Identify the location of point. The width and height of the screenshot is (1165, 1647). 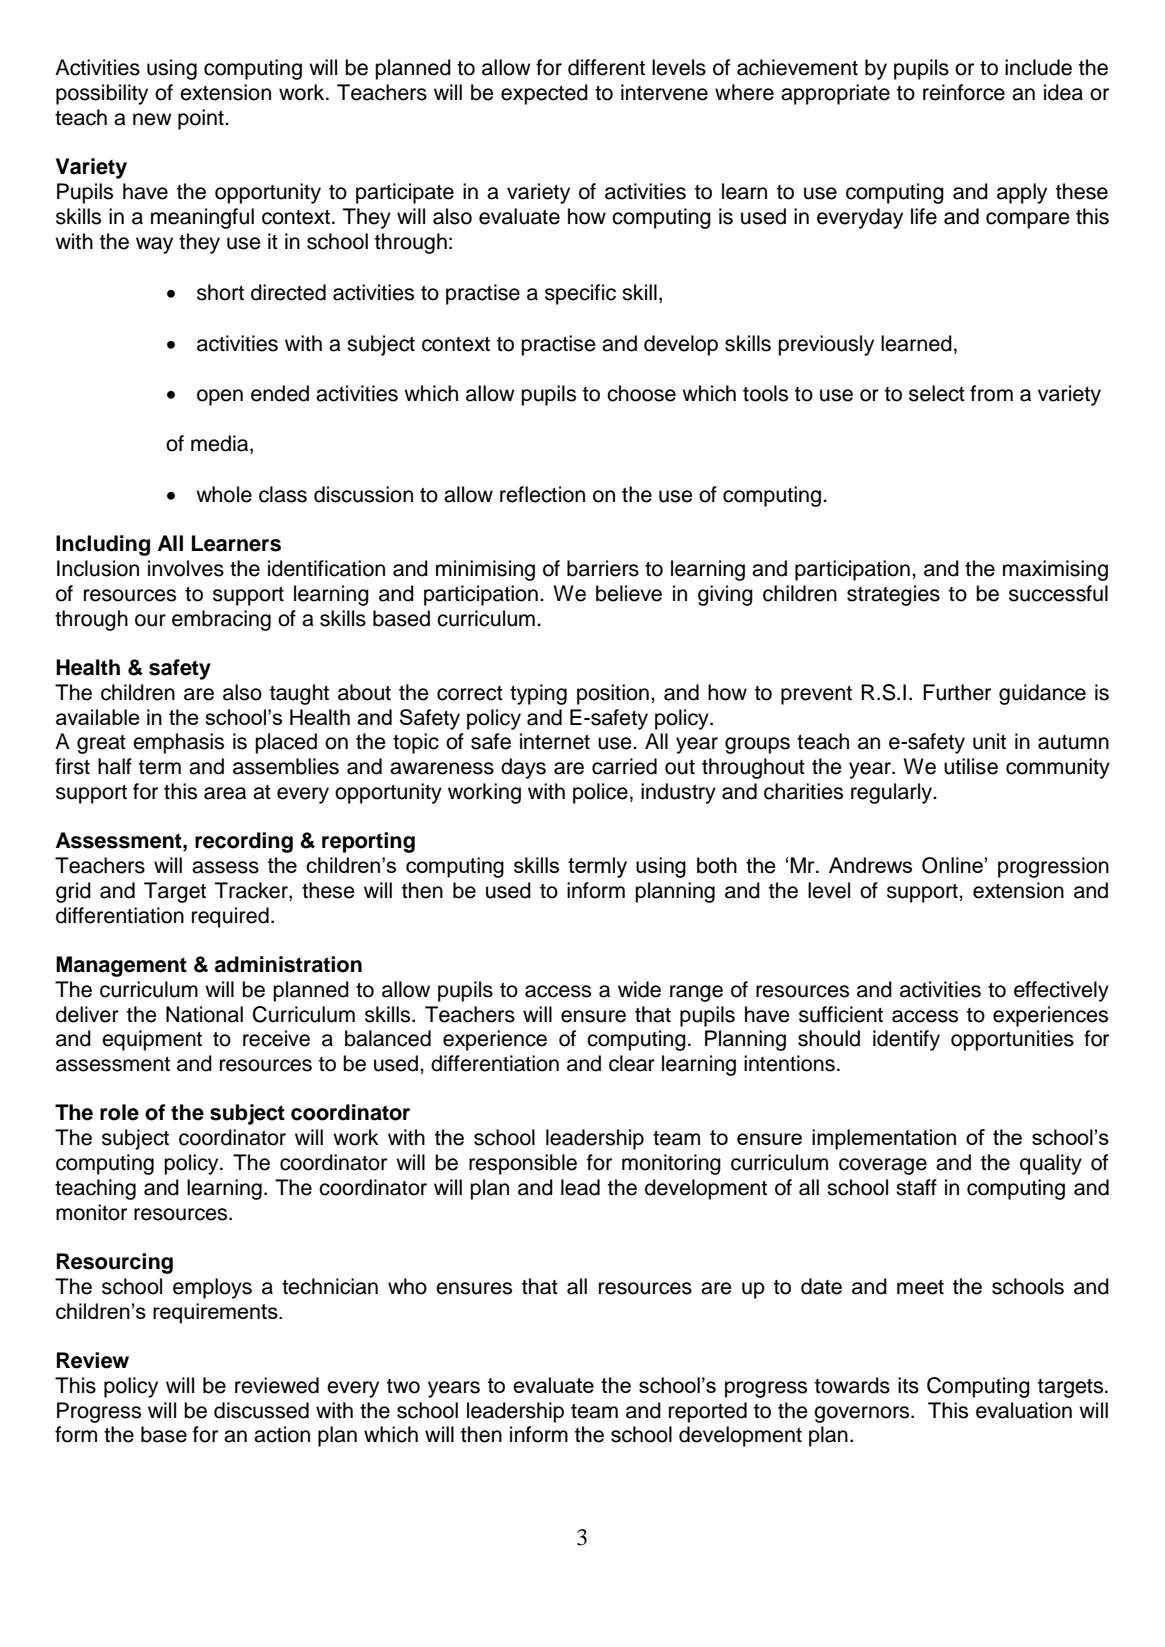
(202, 119).
